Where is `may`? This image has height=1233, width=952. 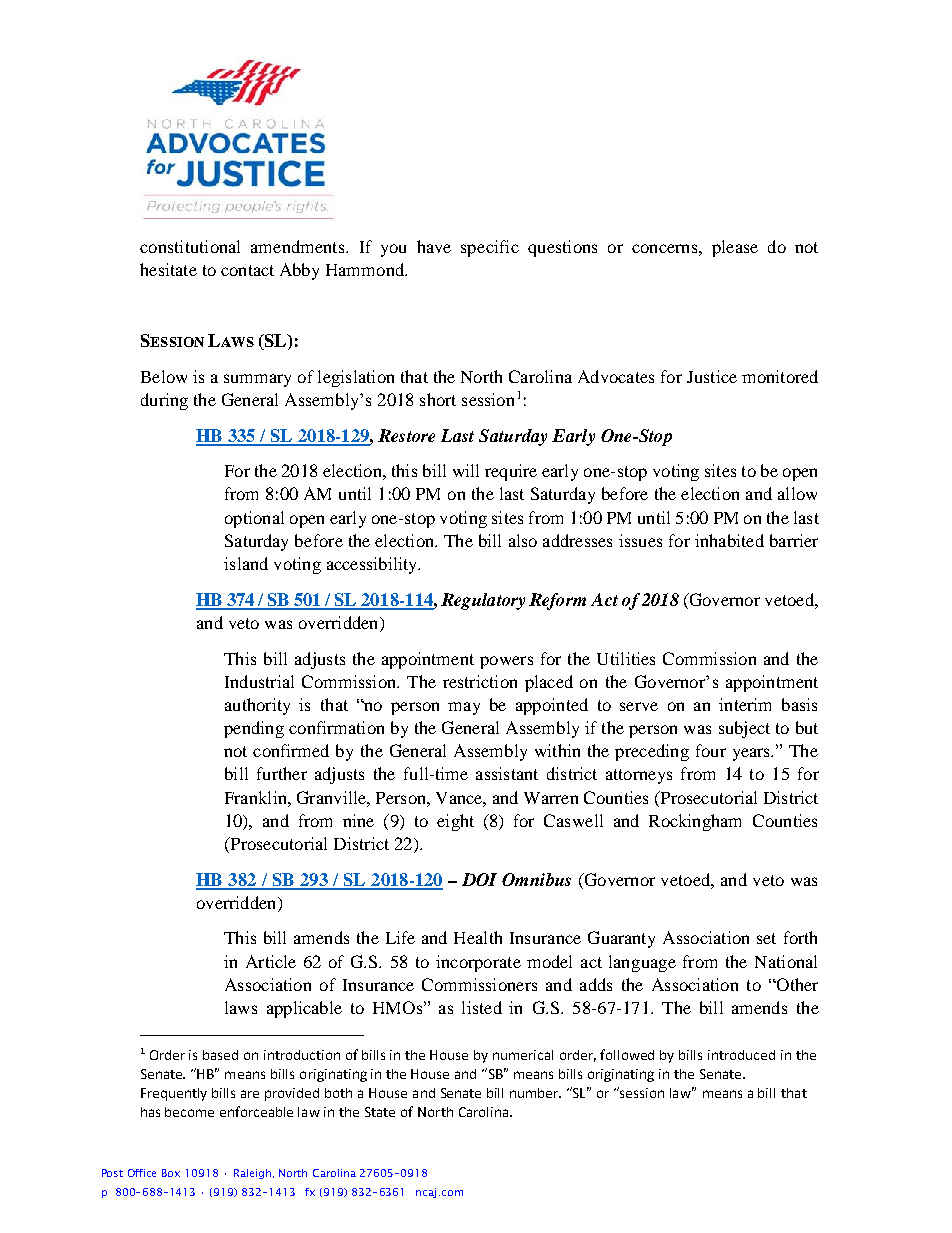
may is located at coordinates (464, 708).
